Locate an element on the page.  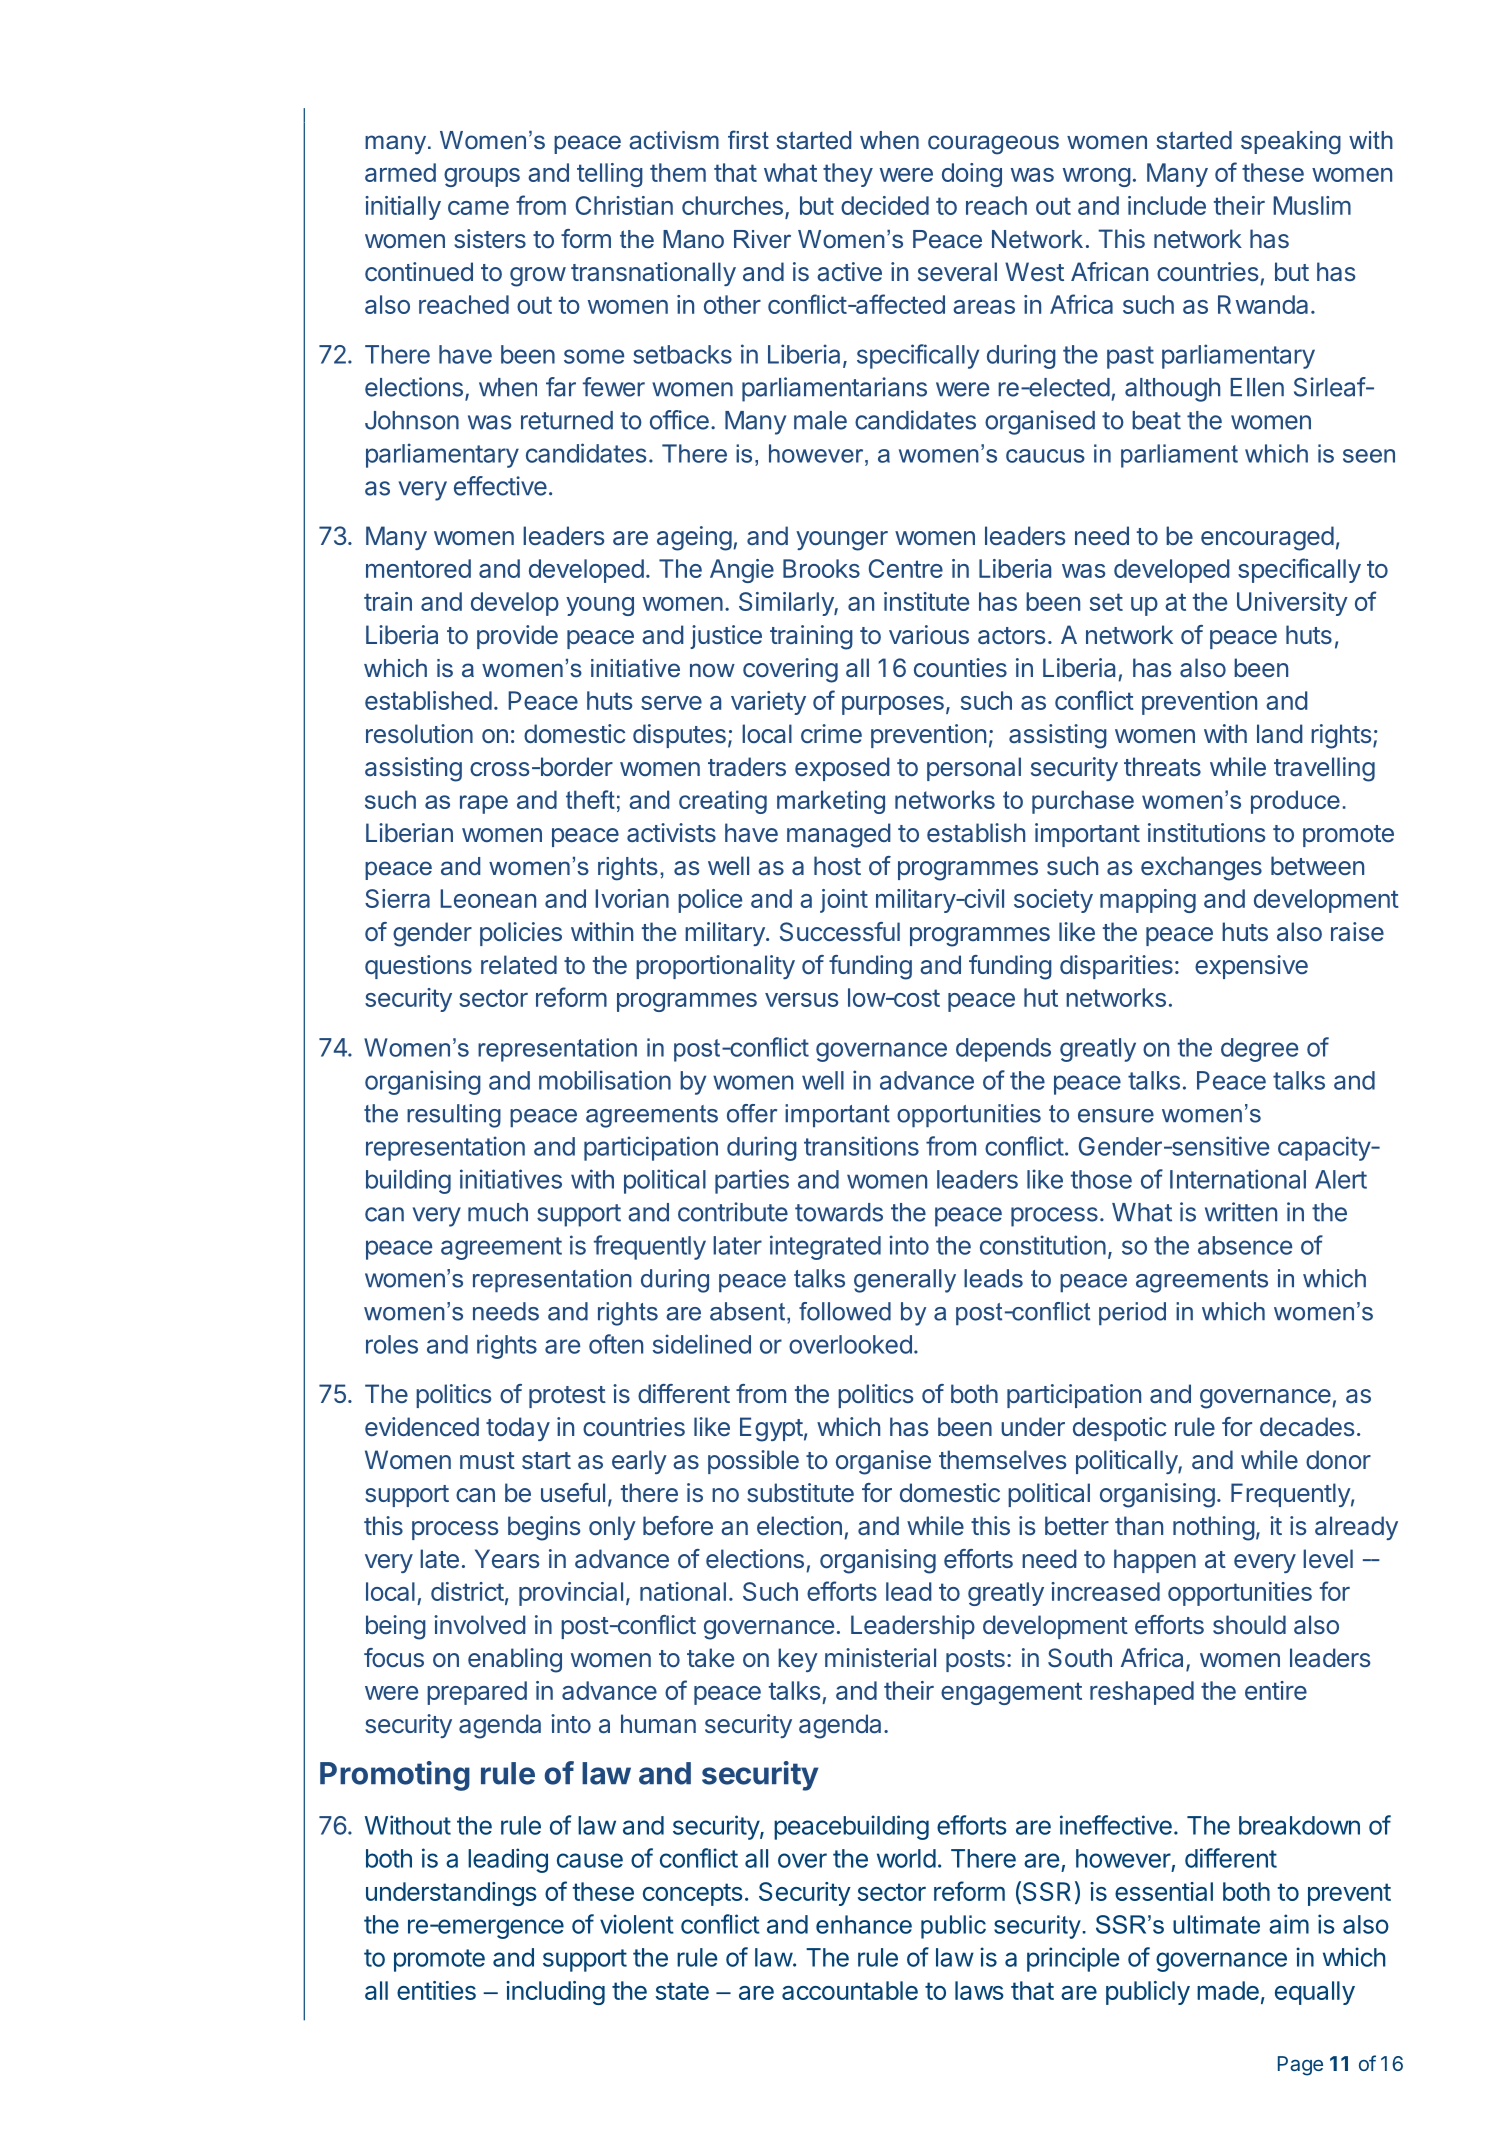
accountable is located at coordinates (850, 1990).
